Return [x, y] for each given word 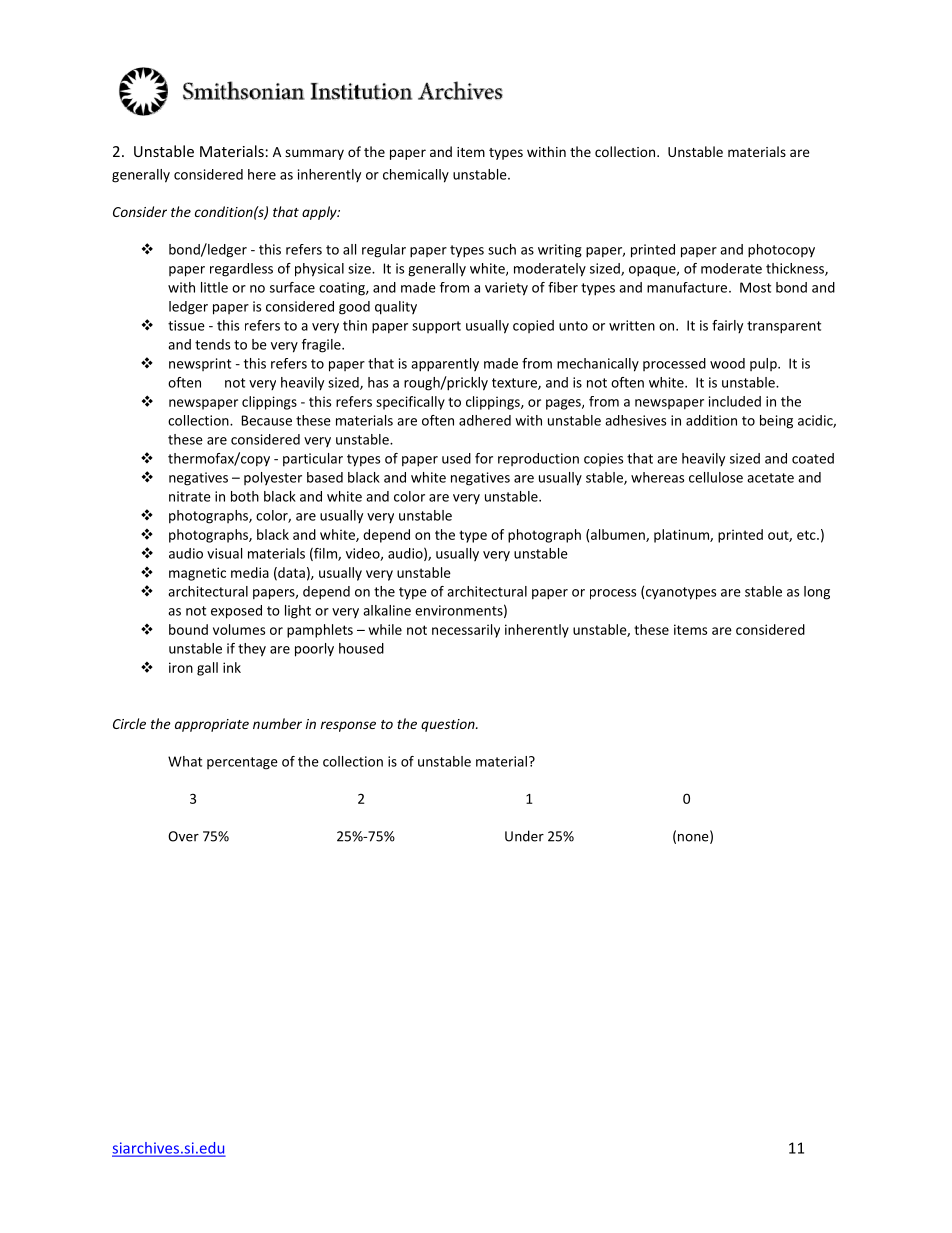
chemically [416, 176]
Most [755, 287]
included [735, 401]
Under [524, 836]
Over [183, 836]
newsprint [200, 364]
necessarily [466, 631]
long [817, 593]
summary [314, 154]
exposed [236, 612]
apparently [445, 365]
